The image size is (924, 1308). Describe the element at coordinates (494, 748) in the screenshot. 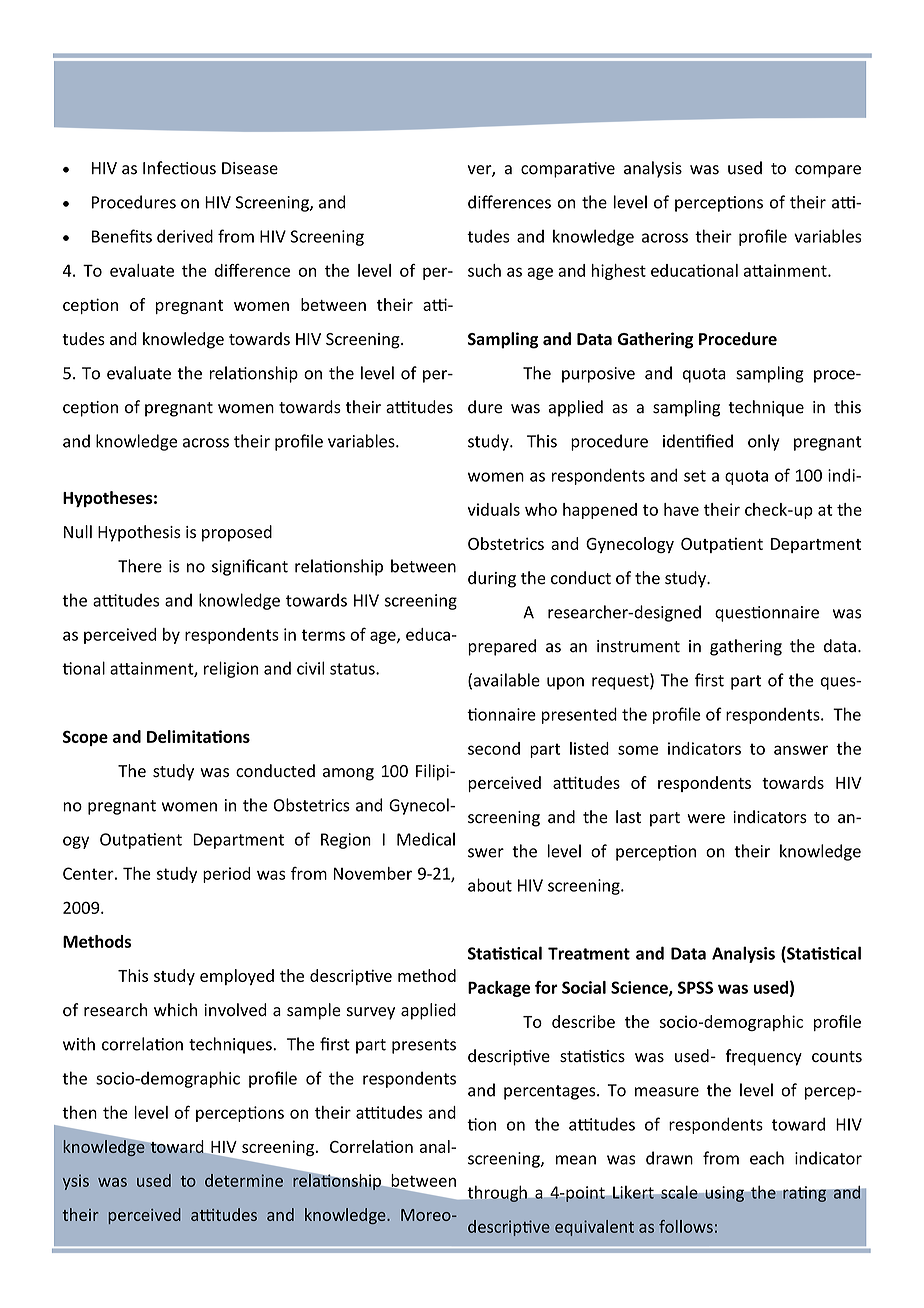

I see `second` at that location.
